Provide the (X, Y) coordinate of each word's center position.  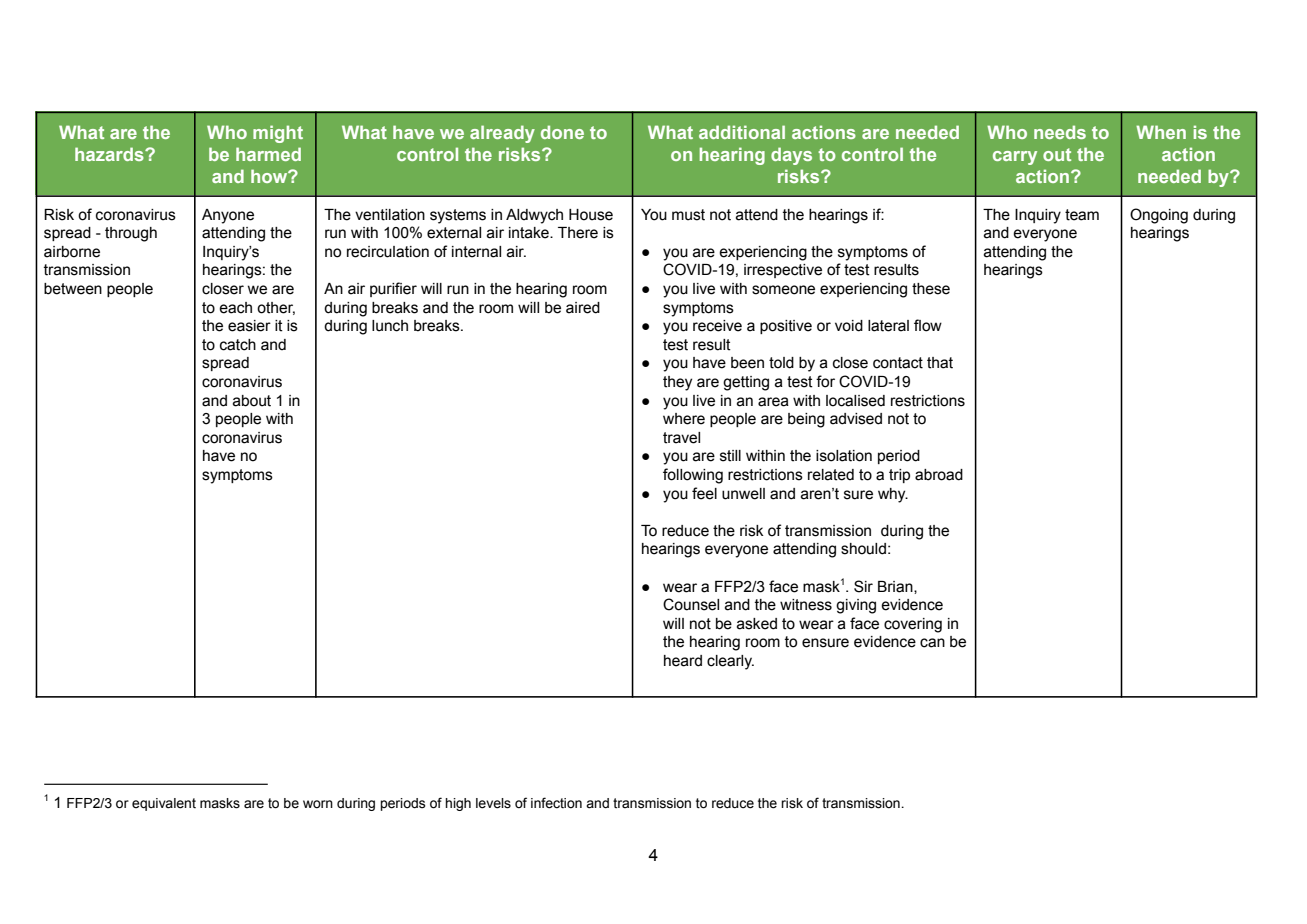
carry (1015, 158)
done (562, 132)
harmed (268, 154)
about (252, 401)
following (693, 476)
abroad (939, 475)
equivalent (164, 804)
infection (556, 803)
